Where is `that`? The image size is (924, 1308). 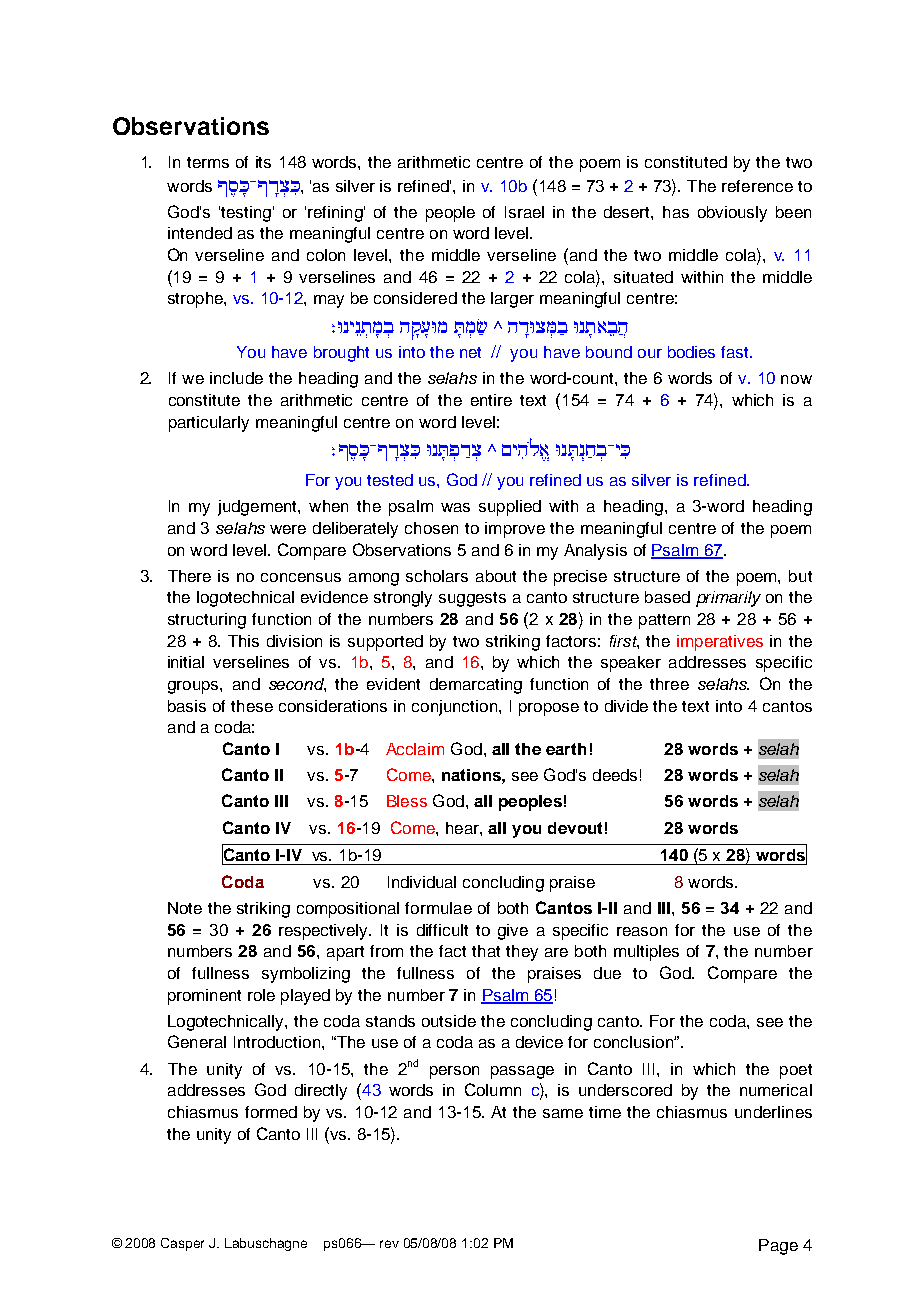
that is located at coordinates (486, 951).
